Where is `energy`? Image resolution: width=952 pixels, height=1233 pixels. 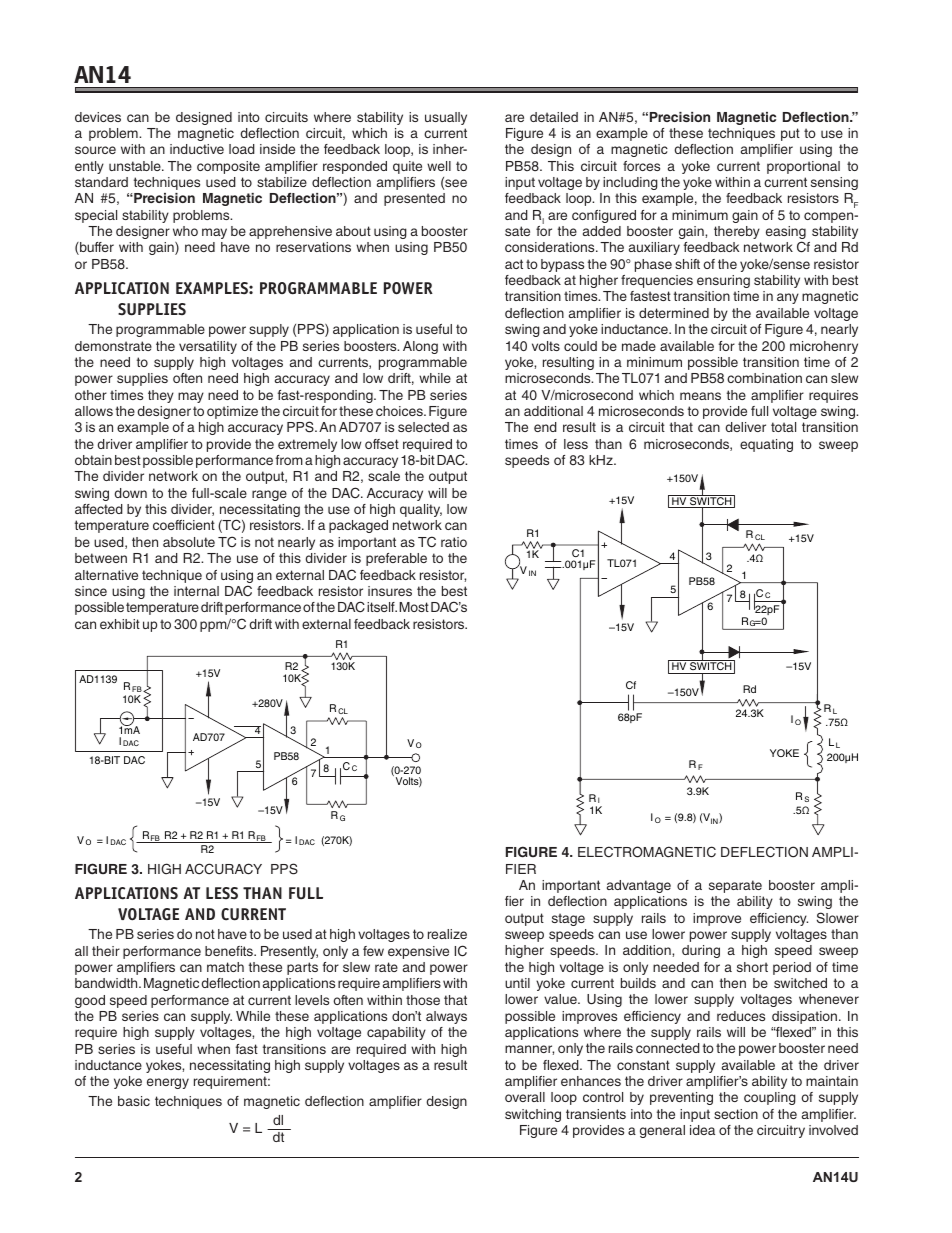 energy is located at coordinates (168, 1083).
